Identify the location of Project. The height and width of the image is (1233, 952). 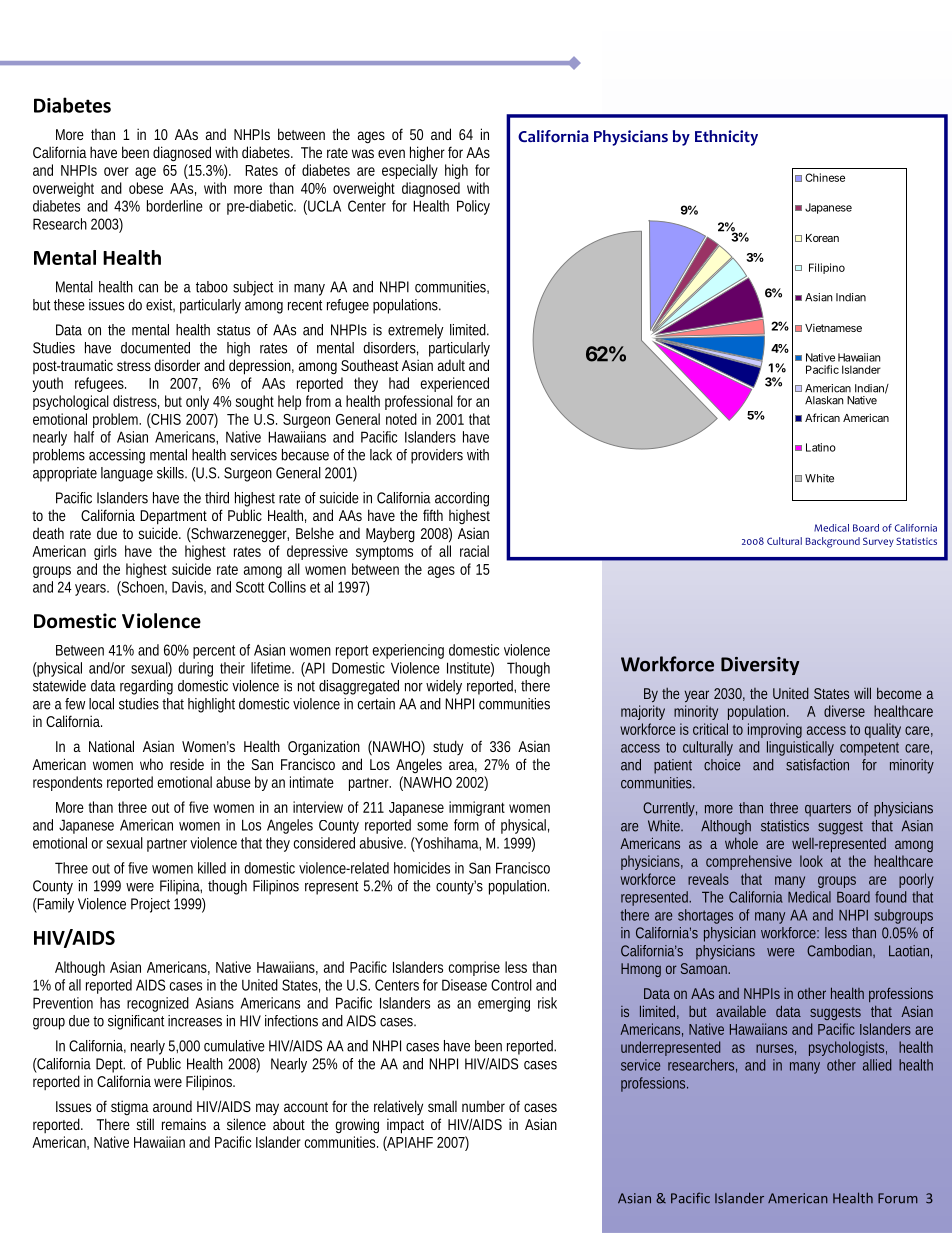
(150, 905).
